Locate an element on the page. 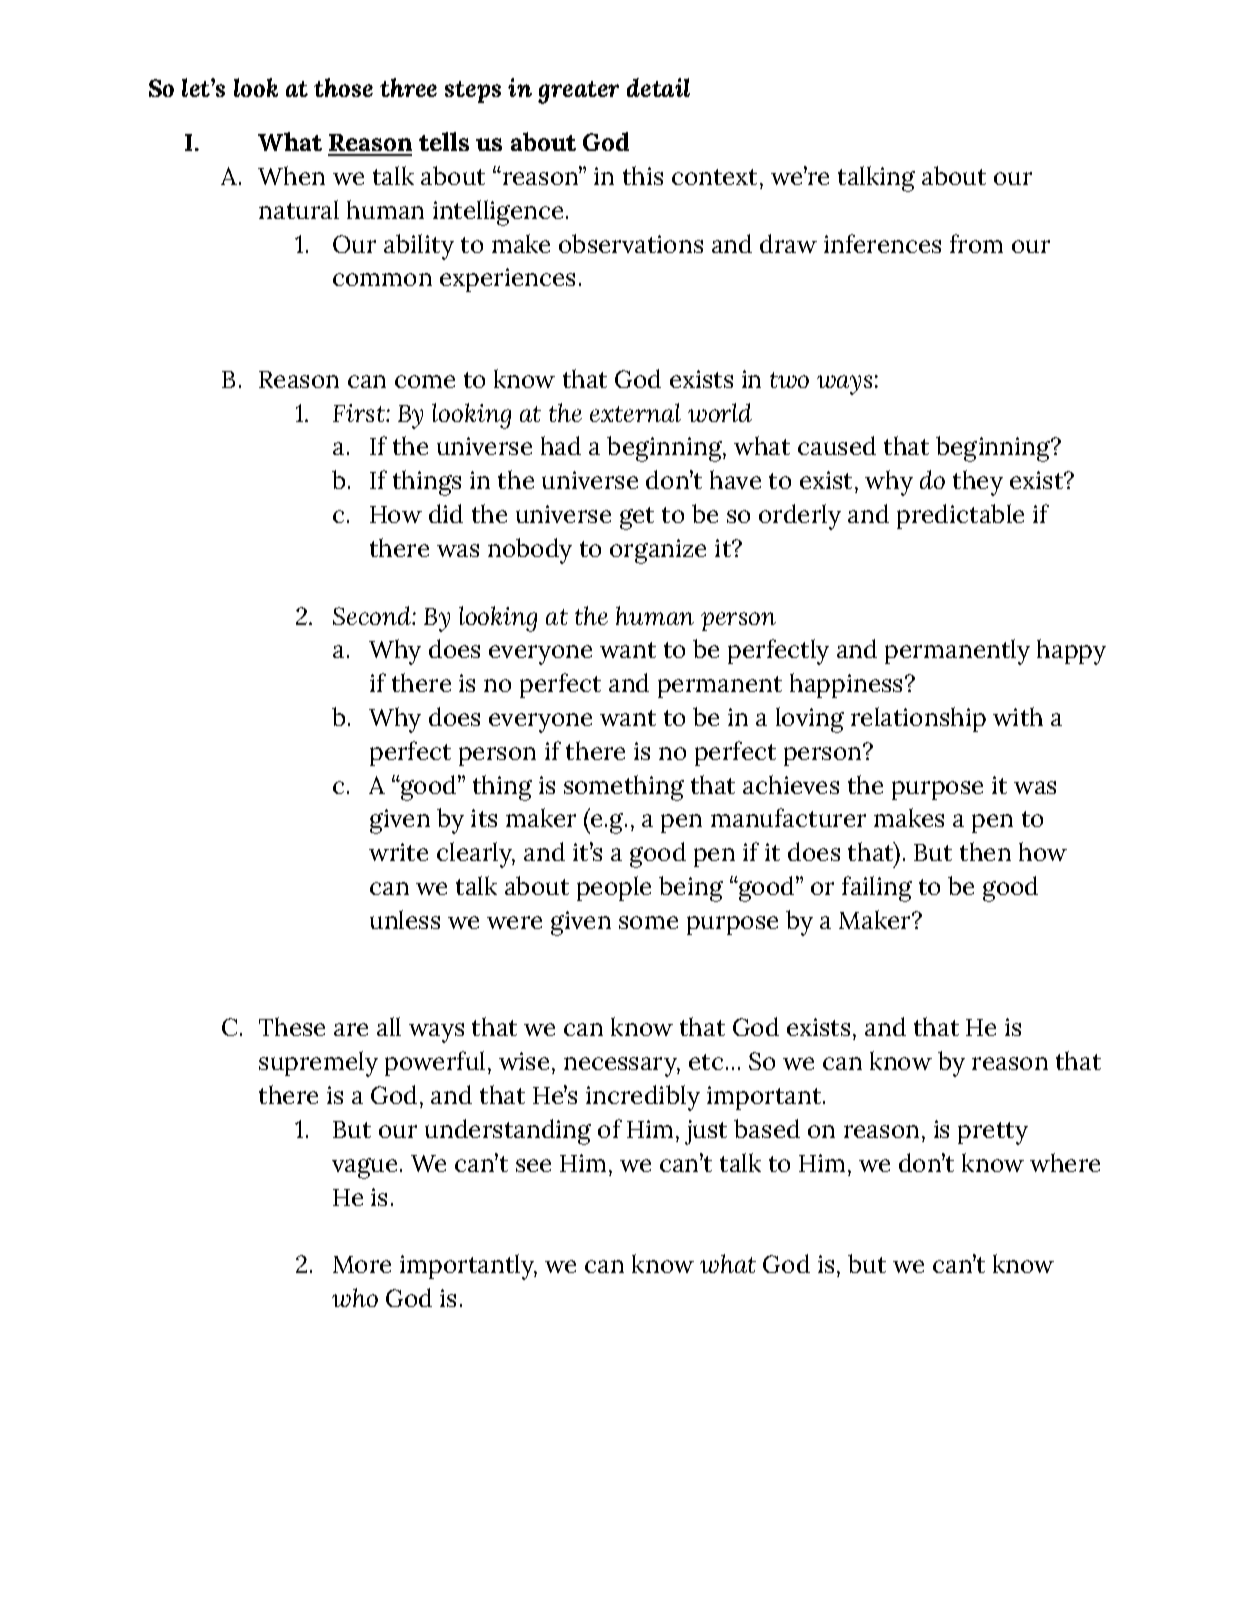 The height and width of the image is (1623, 1254). from is located at coordinates (976, 243).
